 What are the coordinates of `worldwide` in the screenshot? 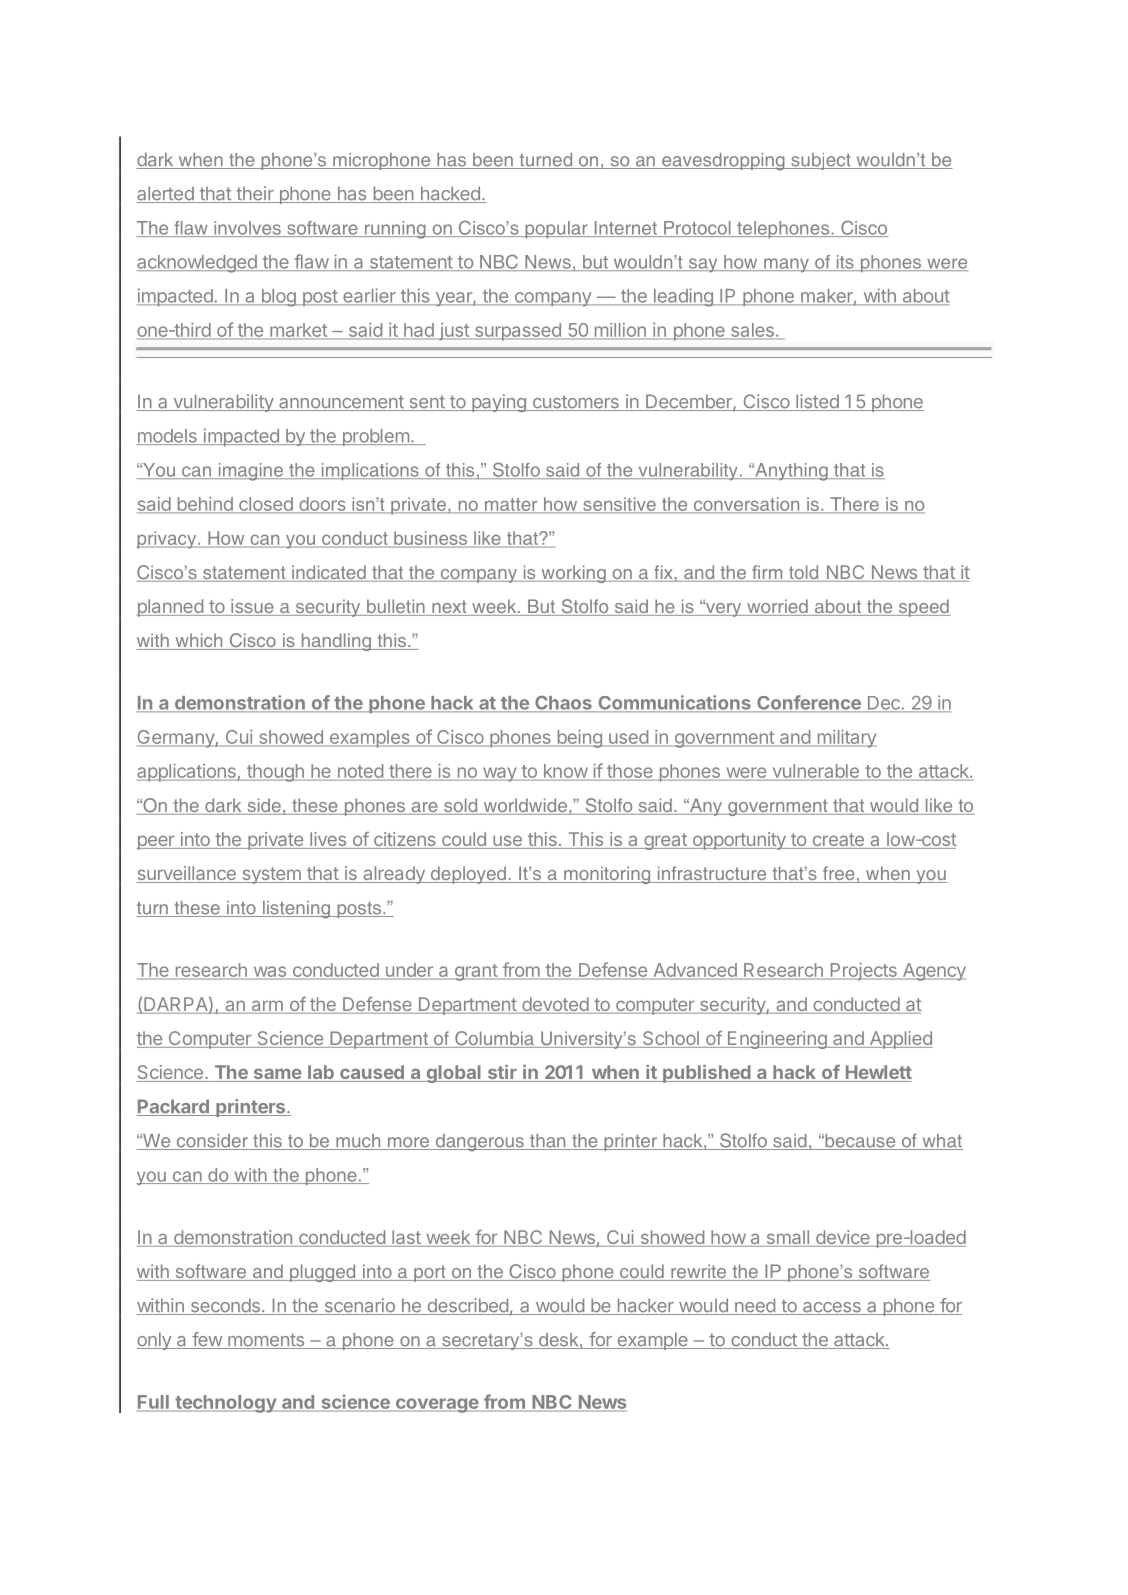 It's located at (525, 806).
